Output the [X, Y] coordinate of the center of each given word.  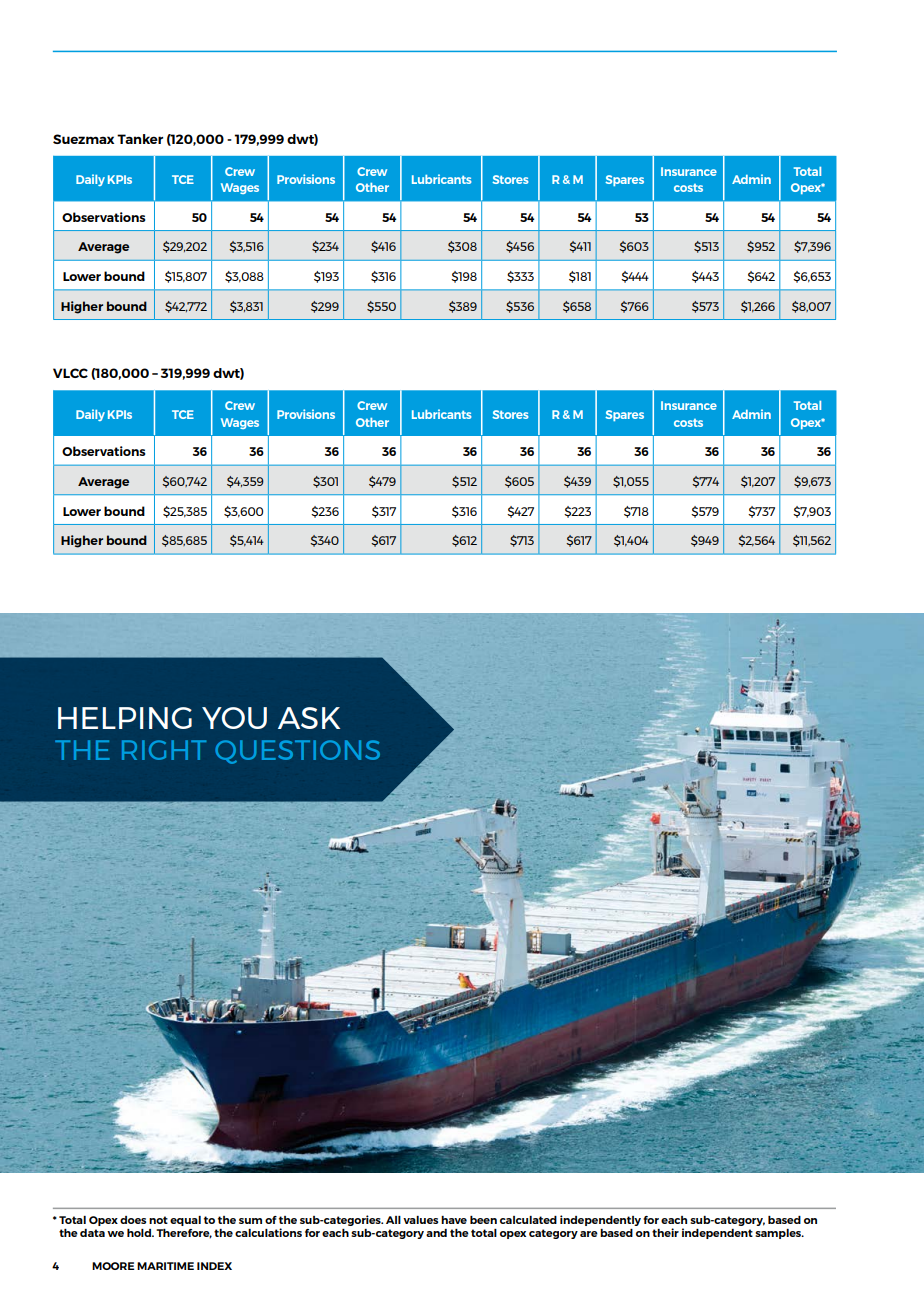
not [158, 1220]
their [665, 1232]
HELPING [125, 718]
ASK [309, 718]
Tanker [140, 139]
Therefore [184, 1234]
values [420, 1220]
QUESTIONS [297, 752]
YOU [234, 718]
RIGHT [164, 750]
